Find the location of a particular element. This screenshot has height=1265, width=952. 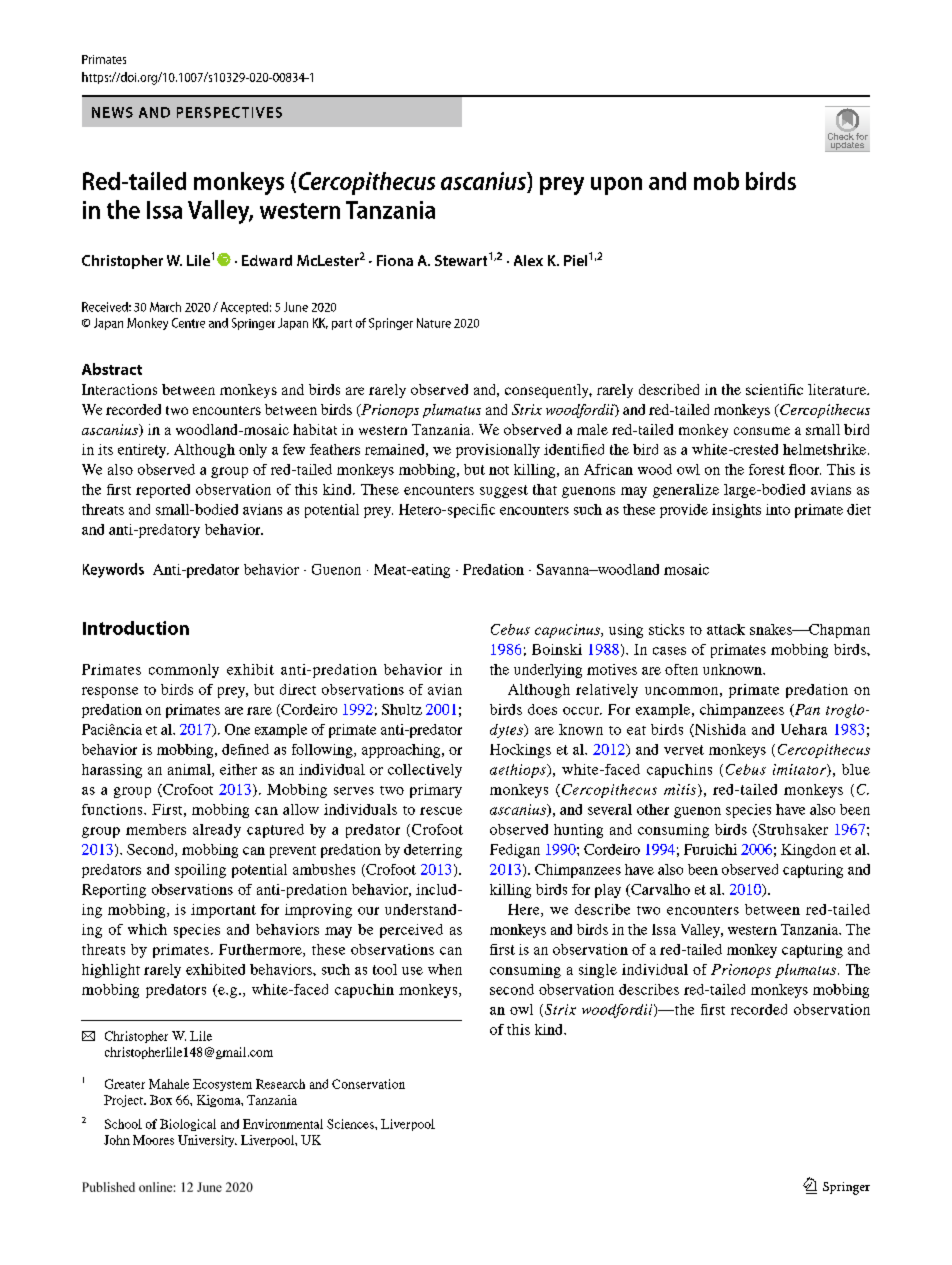

deterring is located at coordinates (433, 851).
